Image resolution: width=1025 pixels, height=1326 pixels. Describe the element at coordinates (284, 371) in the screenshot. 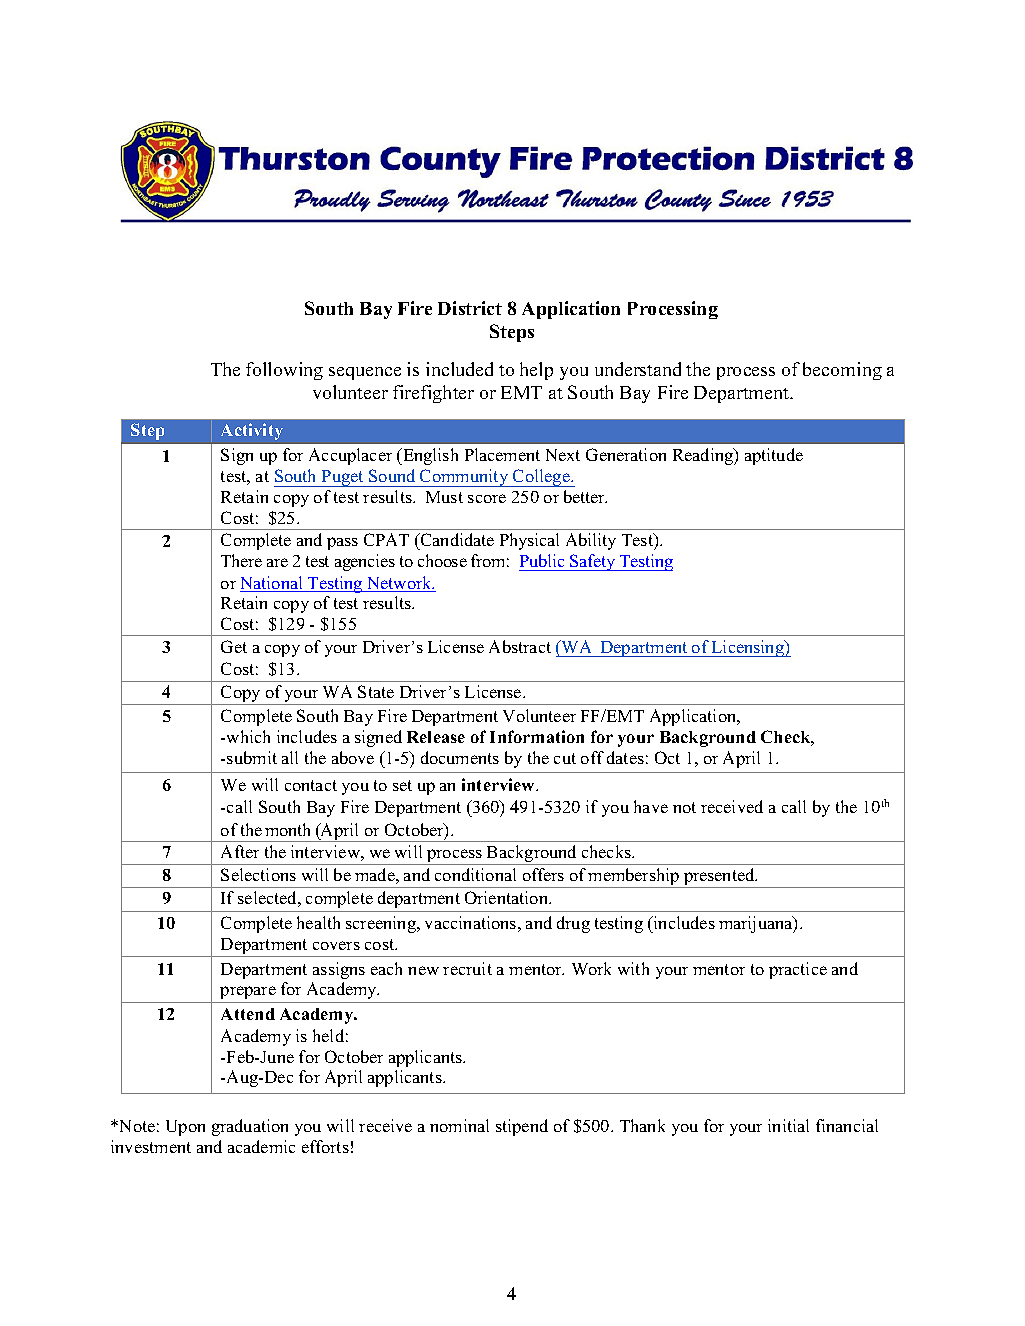

I see `following` at that location.
